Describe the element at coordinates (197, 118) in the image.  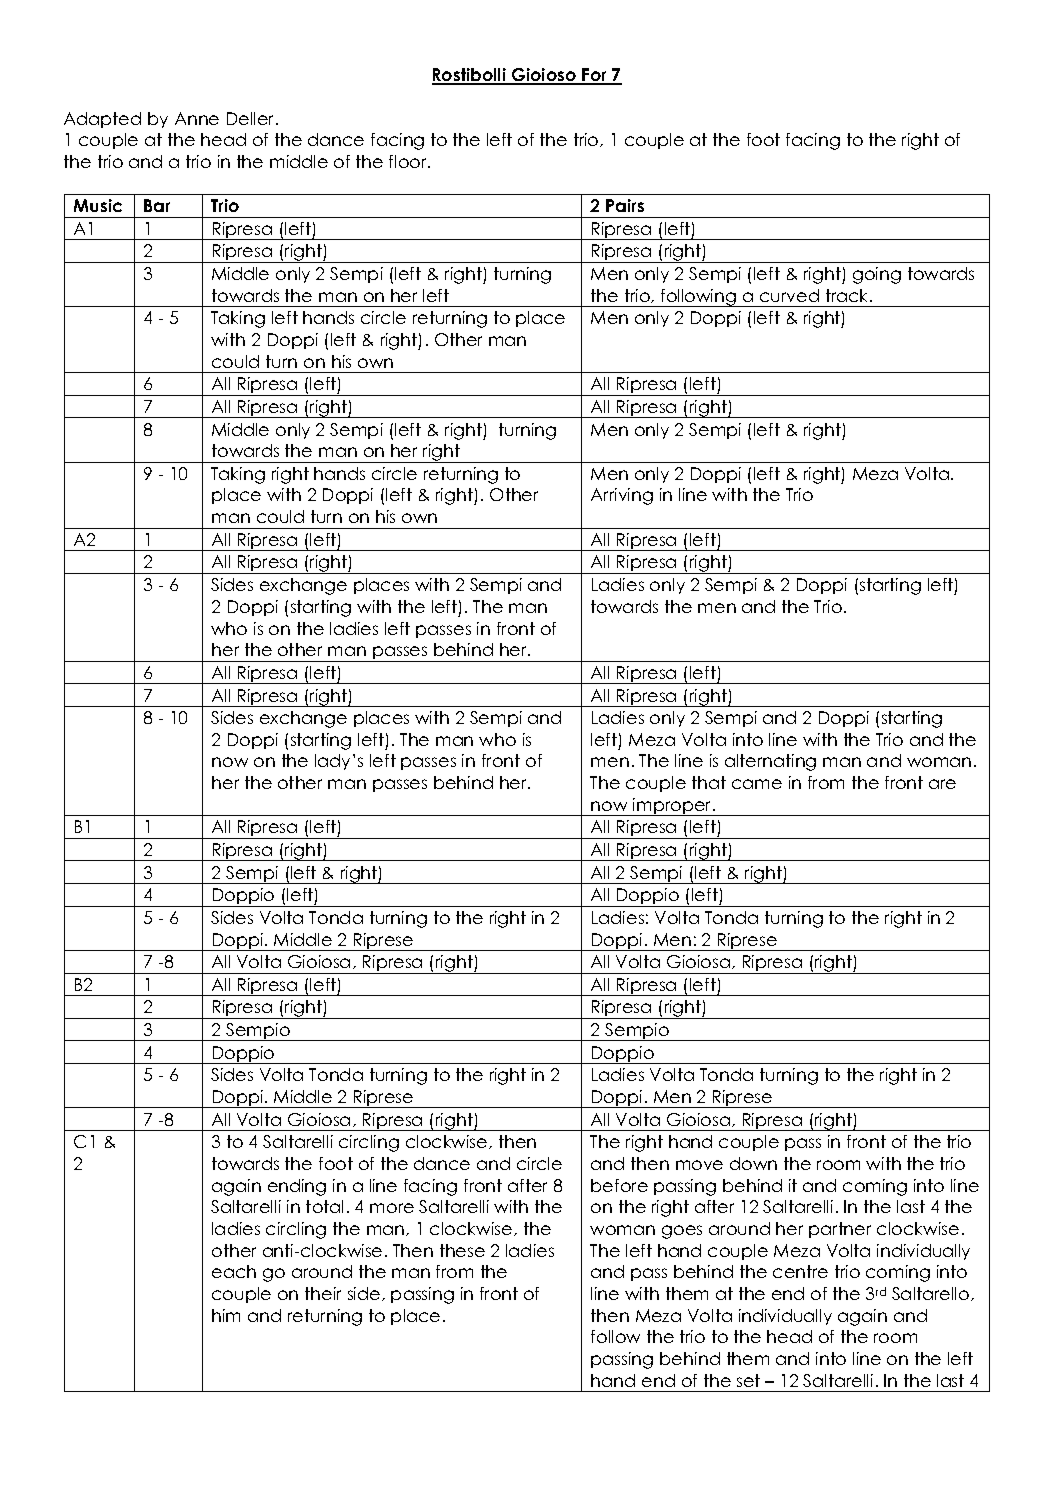
I see `Anne` at that location.
